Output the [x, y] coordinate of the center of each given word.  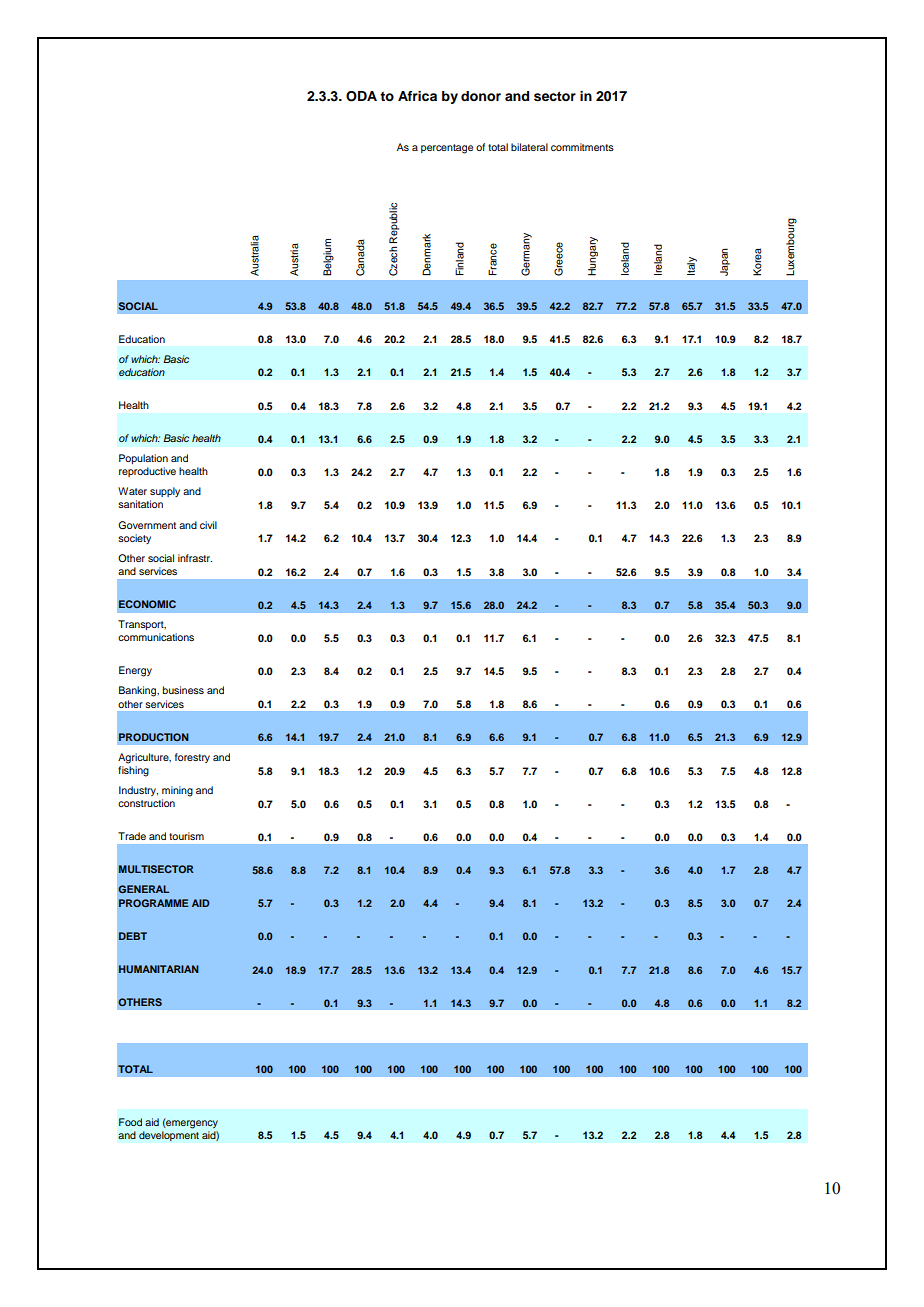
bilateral [529, 147]
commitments [582, 147]
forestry [192, 758]
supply [165, 492]
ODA [361, 96]
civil [208, 525]
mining [177, 791]
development [169, 1136]
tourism [186, 836]
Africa [417, 96]
